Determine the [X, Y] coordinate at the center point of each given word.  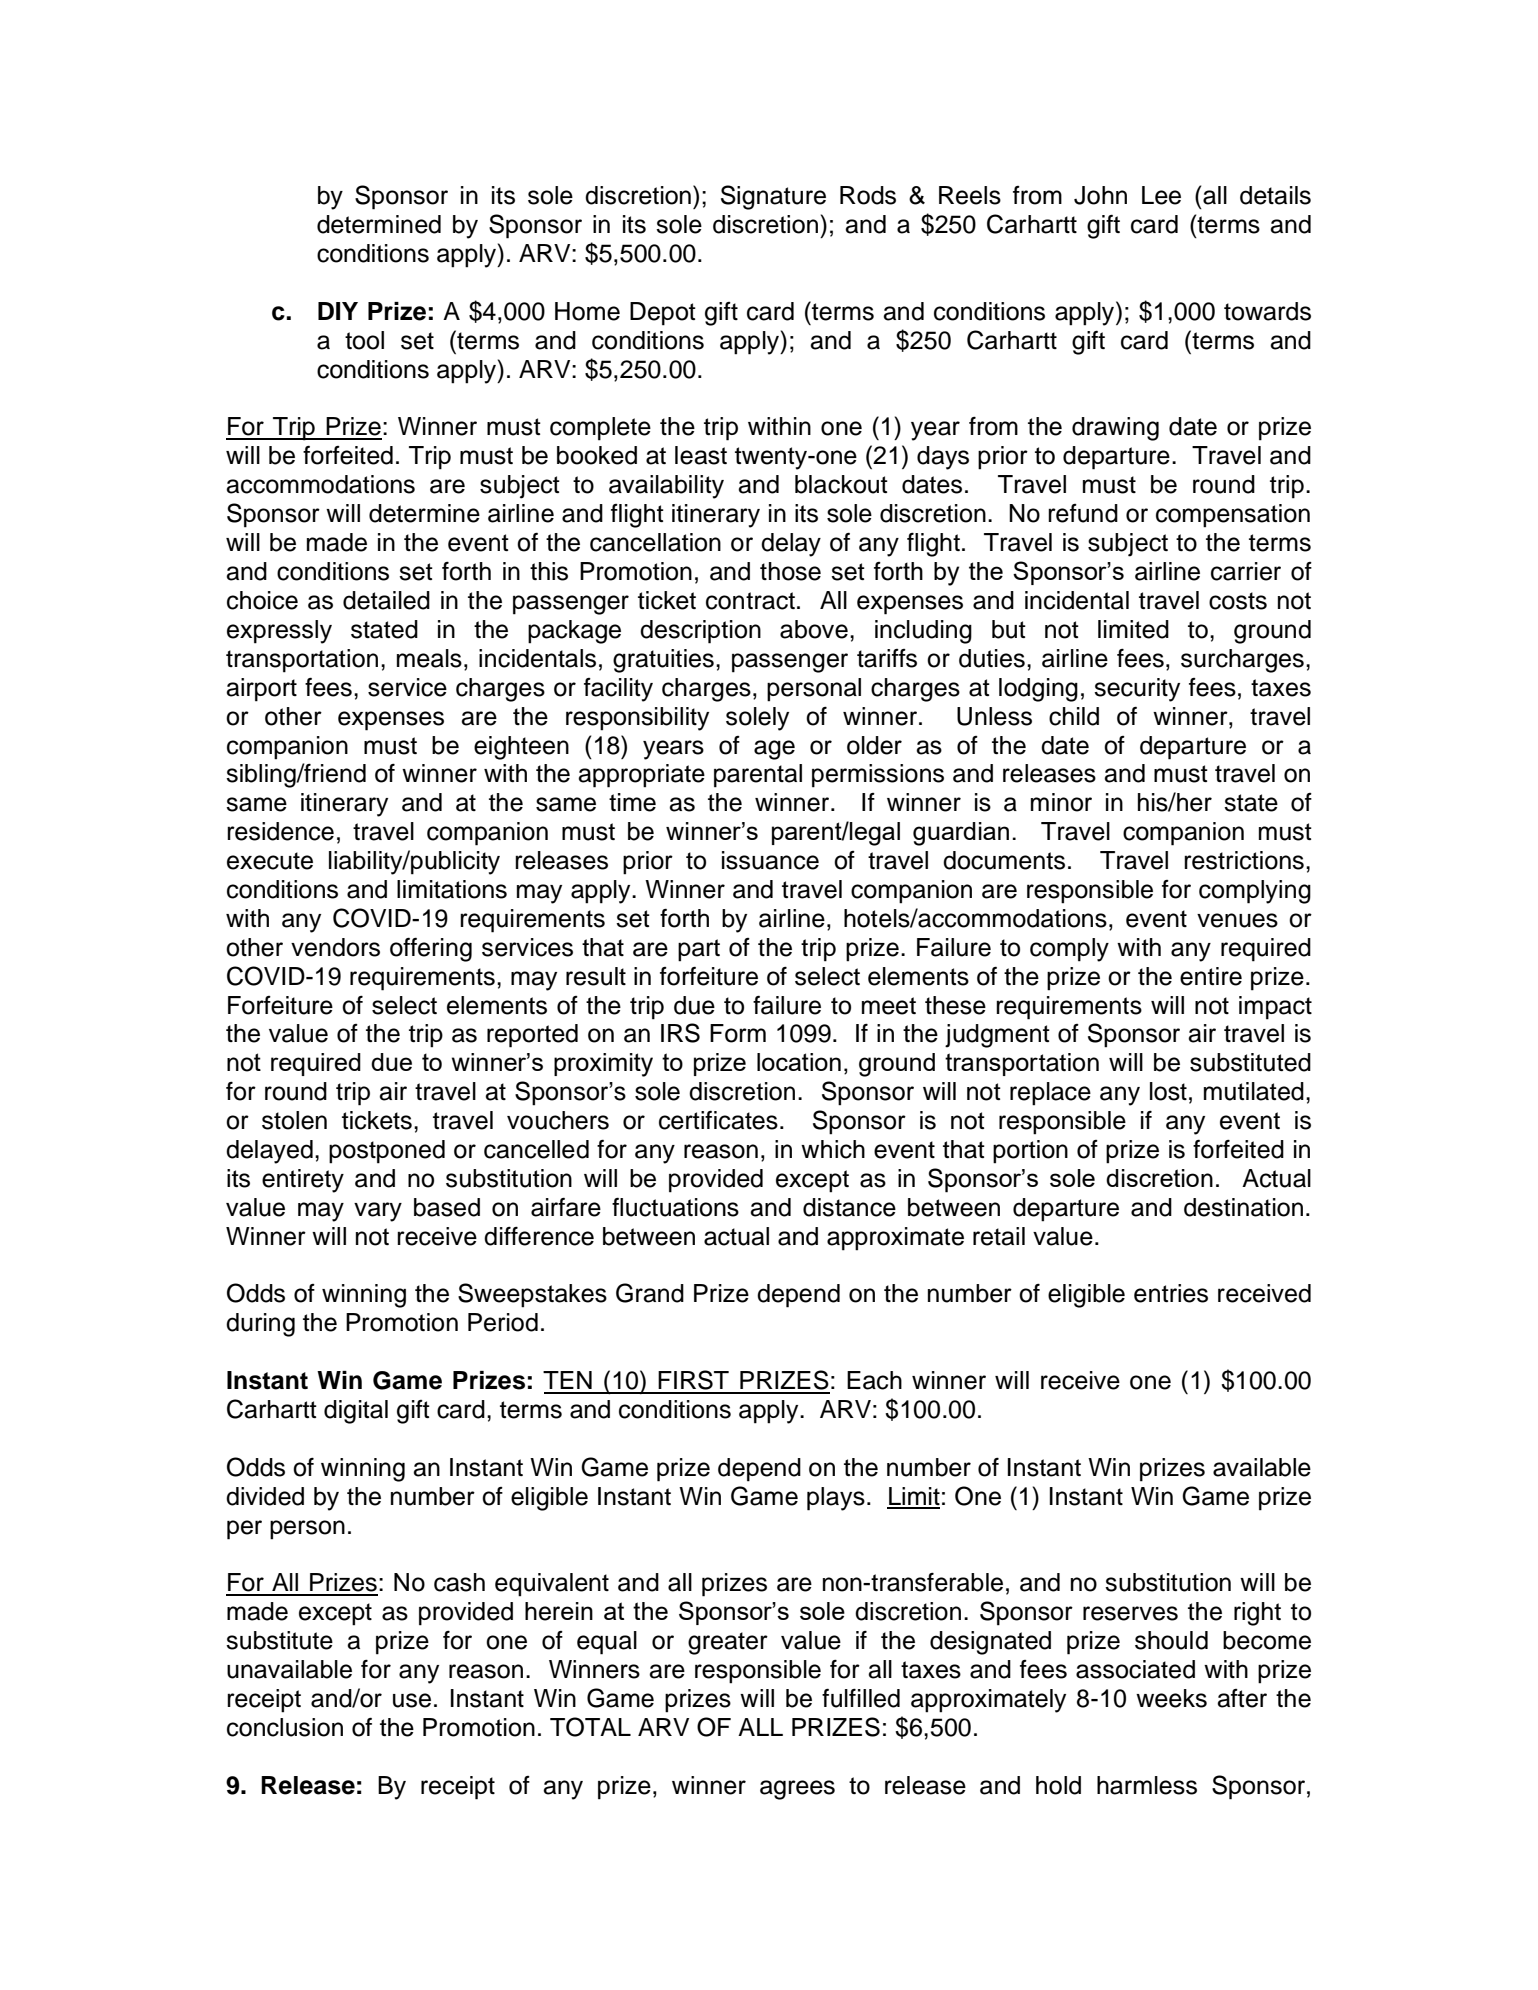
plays [836, 1499]
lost [1168, 1091]
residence [280, 831]
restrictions [1244, 860]
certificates [718, 1120]
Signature [773, 197]
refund [1083, 513]
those [790, 571]
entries [1171, 1293]
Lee [1161, 195]
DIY [338, 311]
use [412, 1700]
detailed [386, 600]
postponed [387, 1152]
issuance [770, 860]
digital [356, 1412]
